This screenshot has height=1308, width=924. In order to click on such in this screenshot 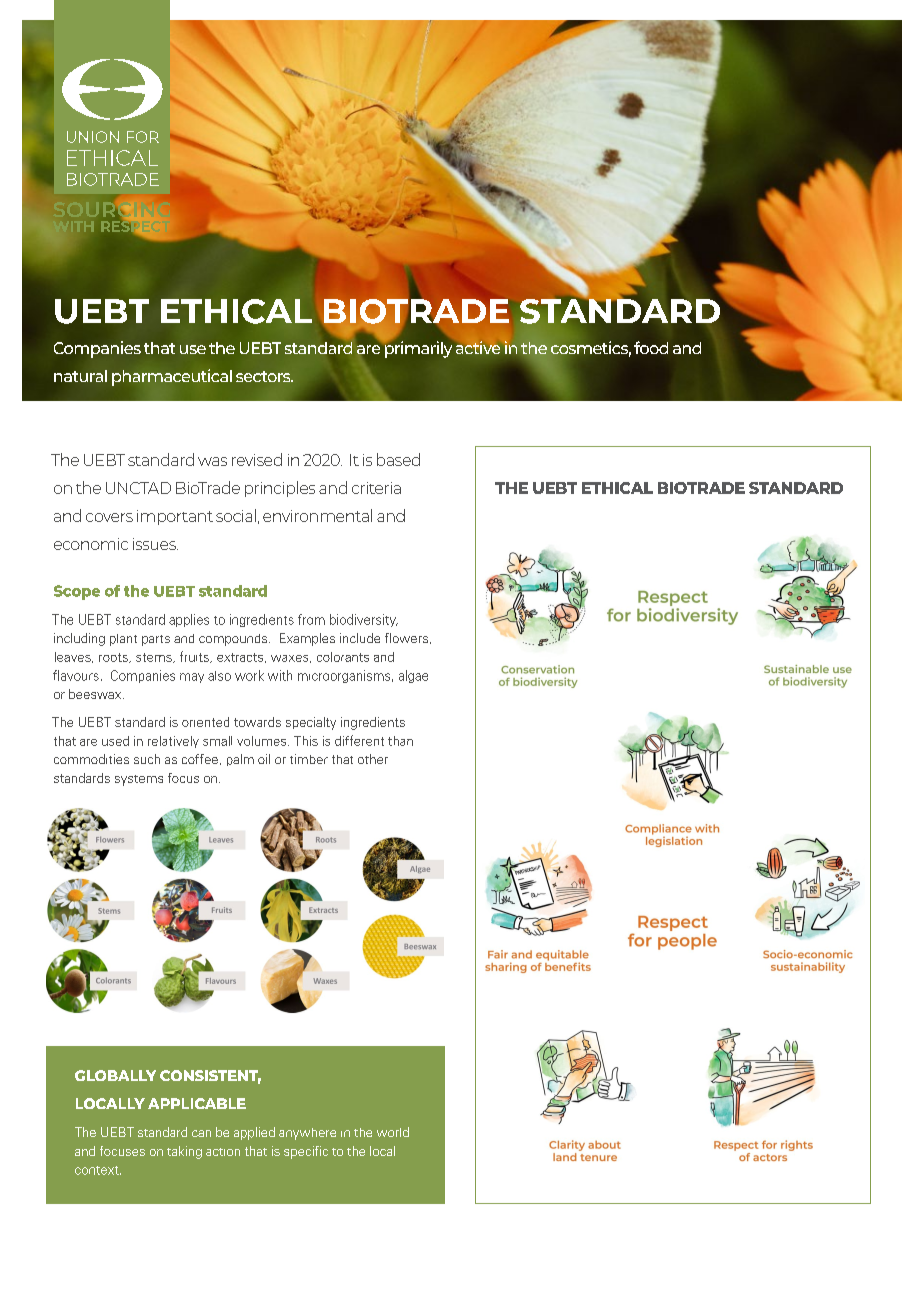, I will do `click(147, 759)`.
